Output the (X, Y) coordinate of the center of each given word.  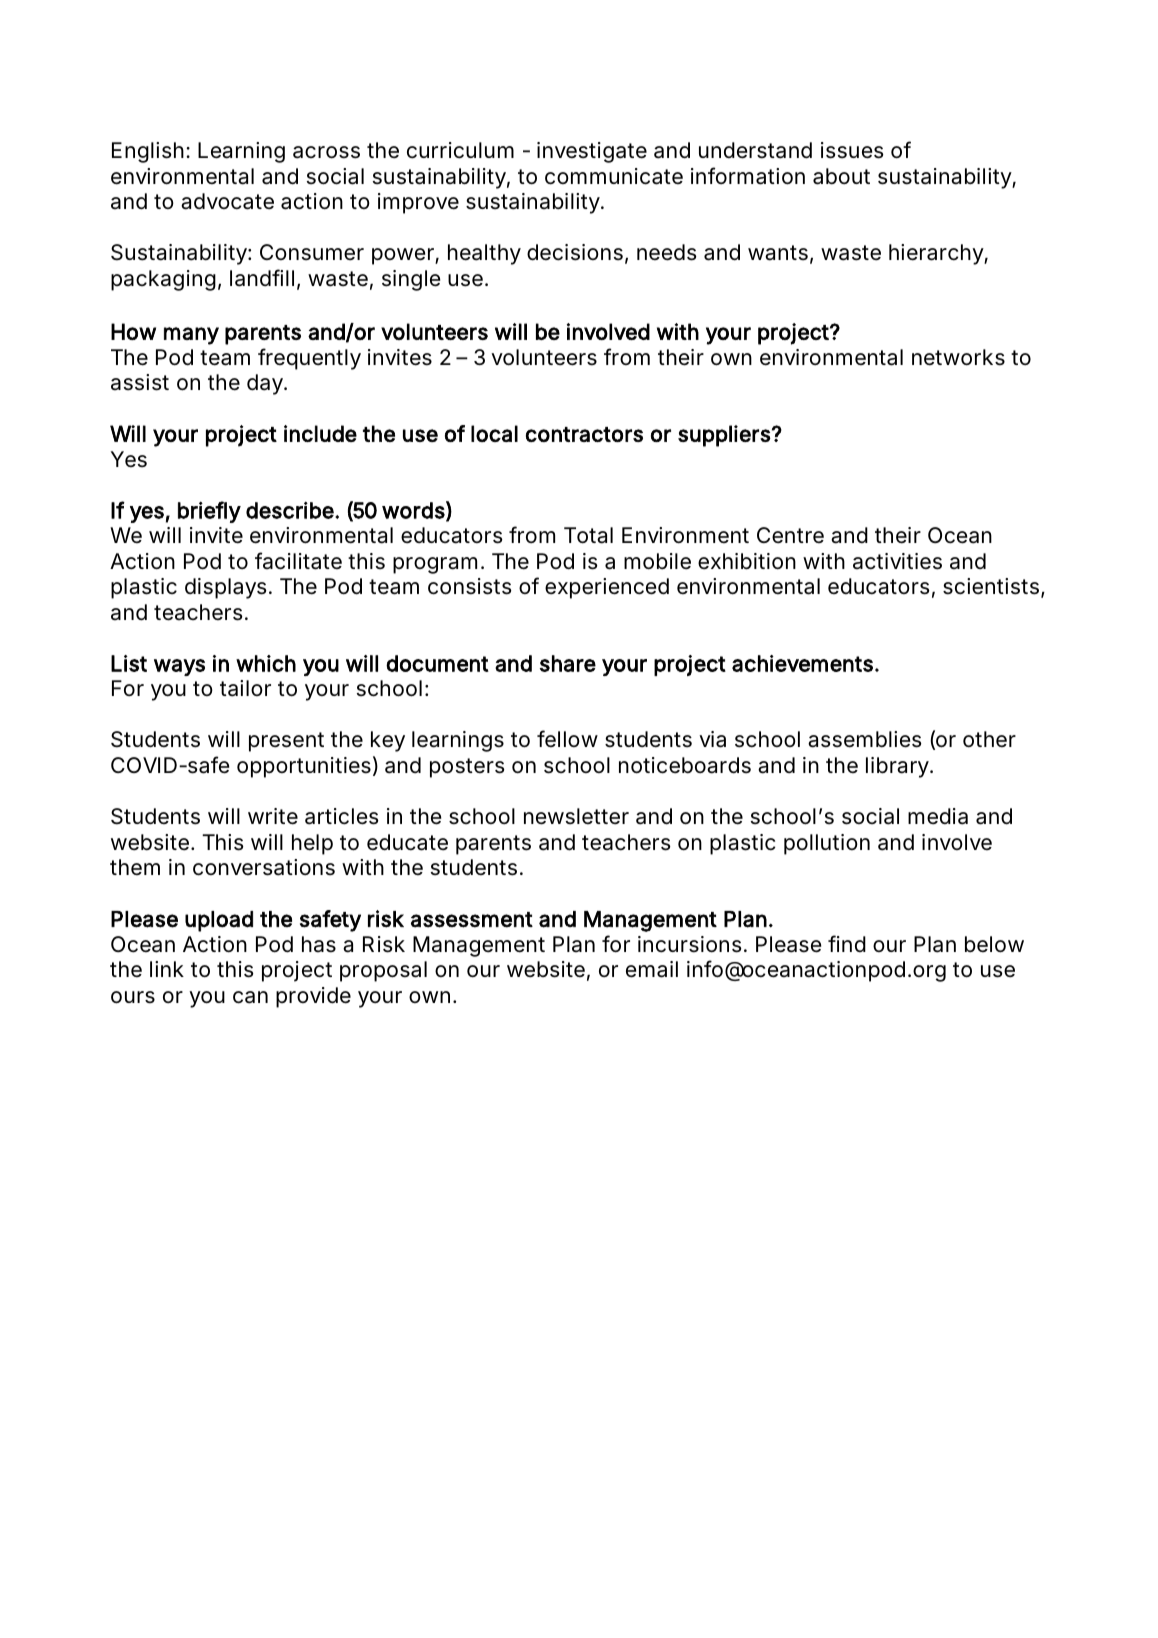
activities (897, 561)
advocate (227, 201)
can (250, 997)
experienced (607, 588)
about (841, 176)
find (847, 943)
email (652, 969)
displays (226, 588)
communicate (614, 176)
